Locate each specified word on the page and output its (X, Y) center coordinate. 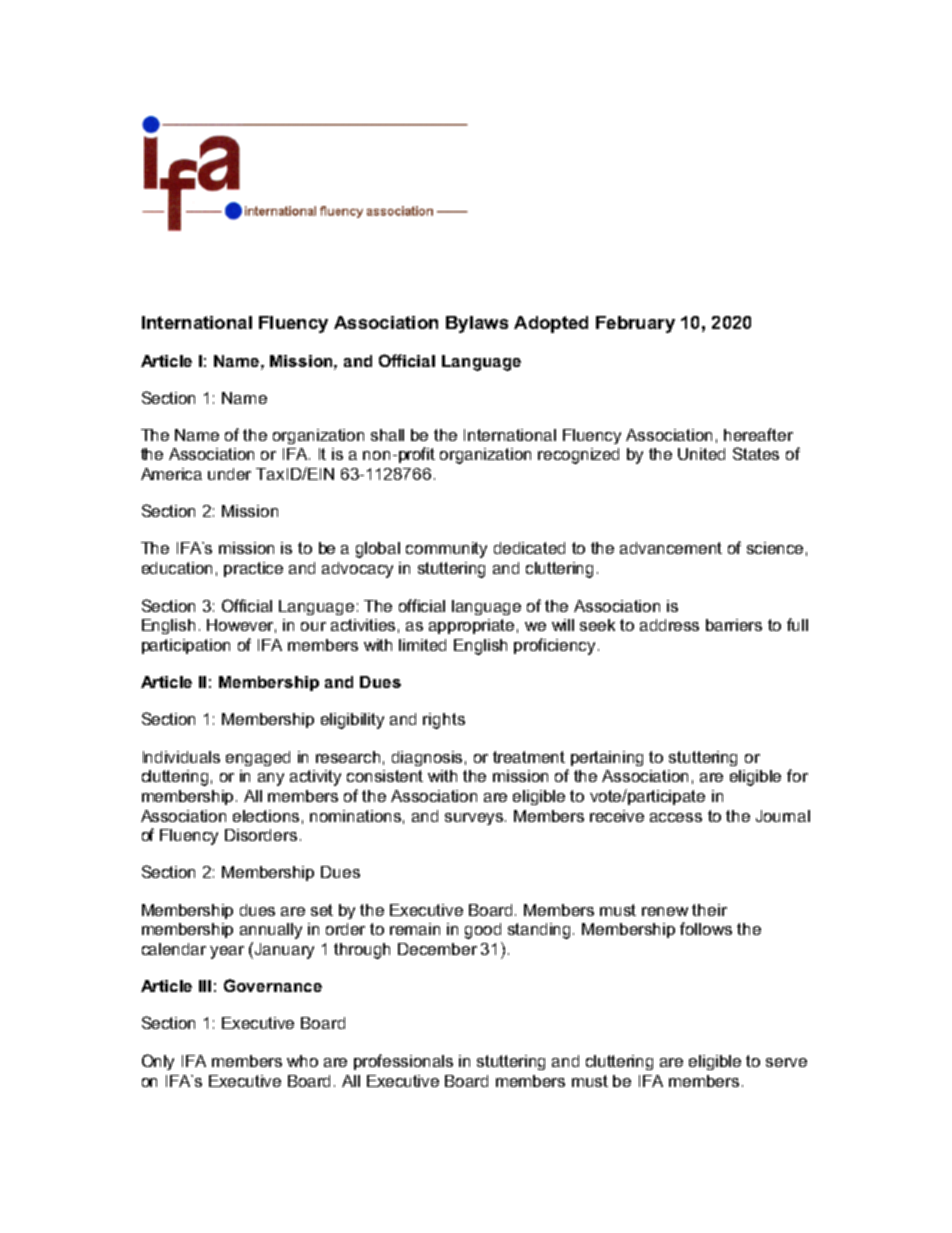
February (635, 324)
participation (186, 646)
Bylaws (477, 324)
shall (387, 435)
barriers (734, 625)
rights (444, 721)
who (302, 1061)
